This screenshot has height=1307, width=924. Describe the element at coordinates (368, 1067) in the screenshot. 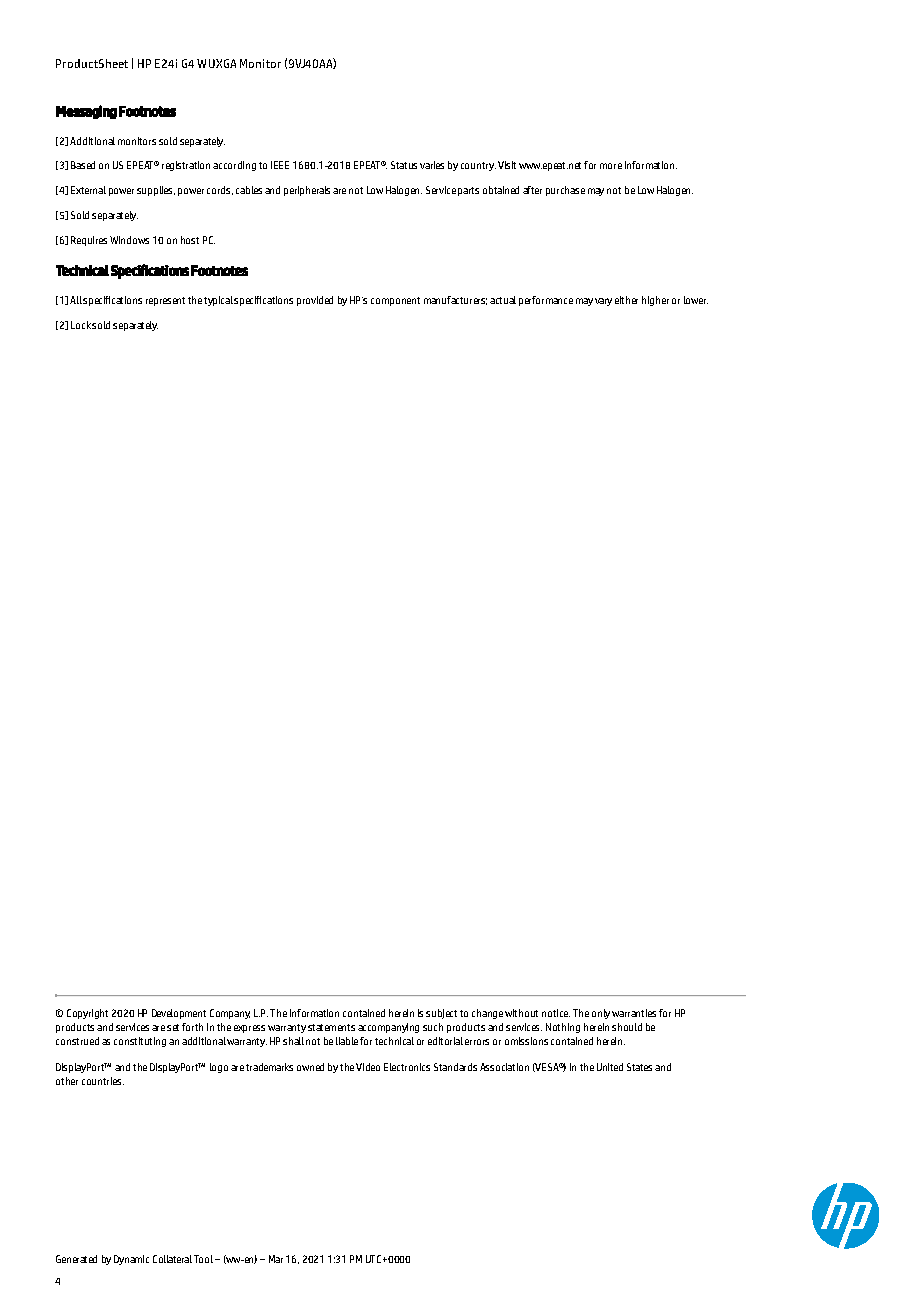

I see `Video` at that location.
